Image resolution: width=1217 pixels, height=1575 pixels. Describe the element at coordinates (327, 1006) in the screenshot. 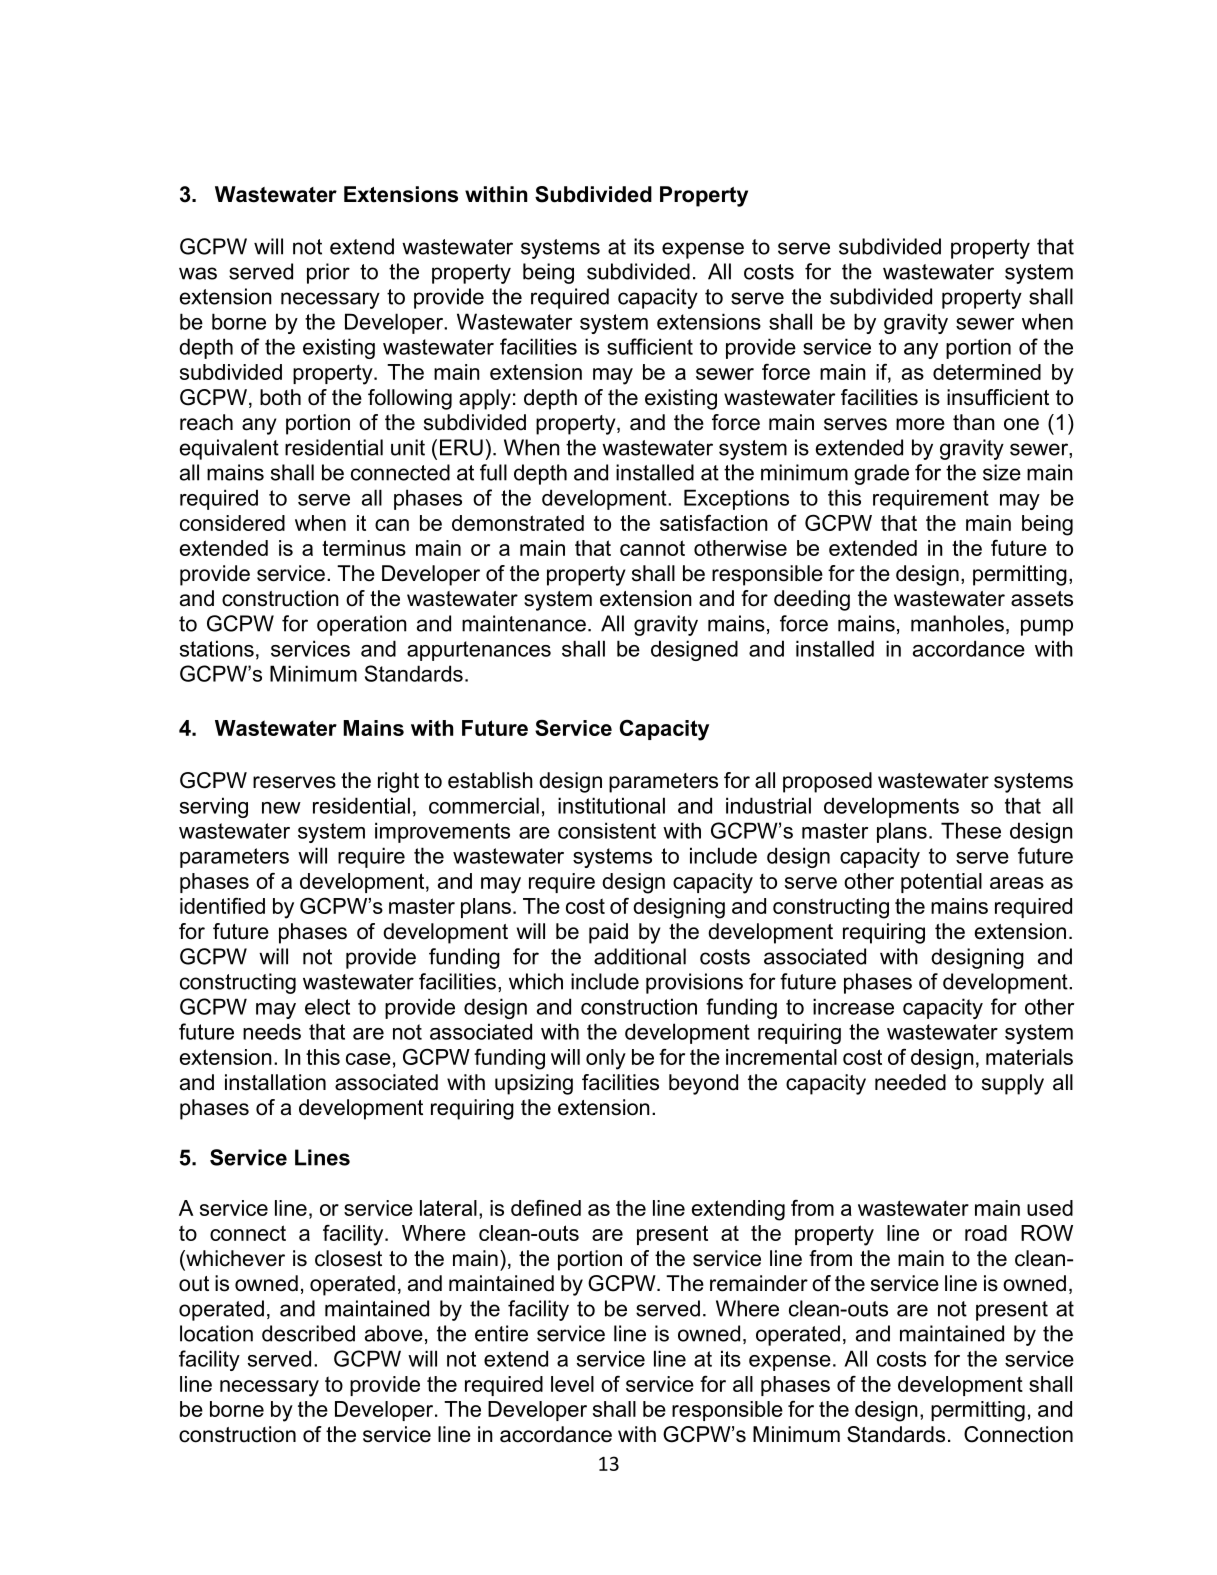

I see `elect` at that location.
